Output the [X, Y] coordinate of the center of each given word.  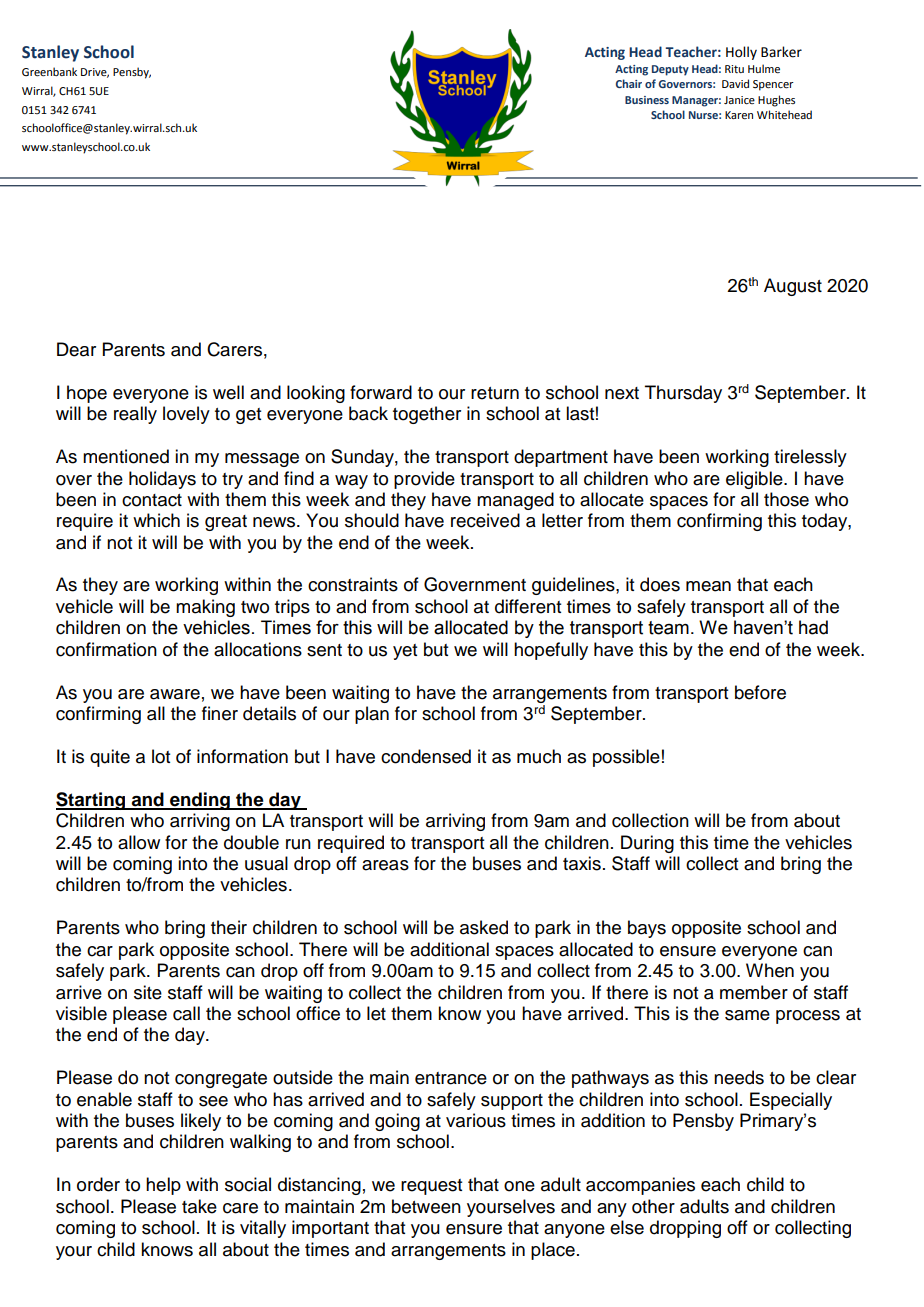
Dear [76, 349]
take [199, 1206]
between [426, 1206]
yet [405, 652]
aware [175, 694]
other [653, 1206]
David [735, 83]
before [760, 692]
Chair [629, 83]
